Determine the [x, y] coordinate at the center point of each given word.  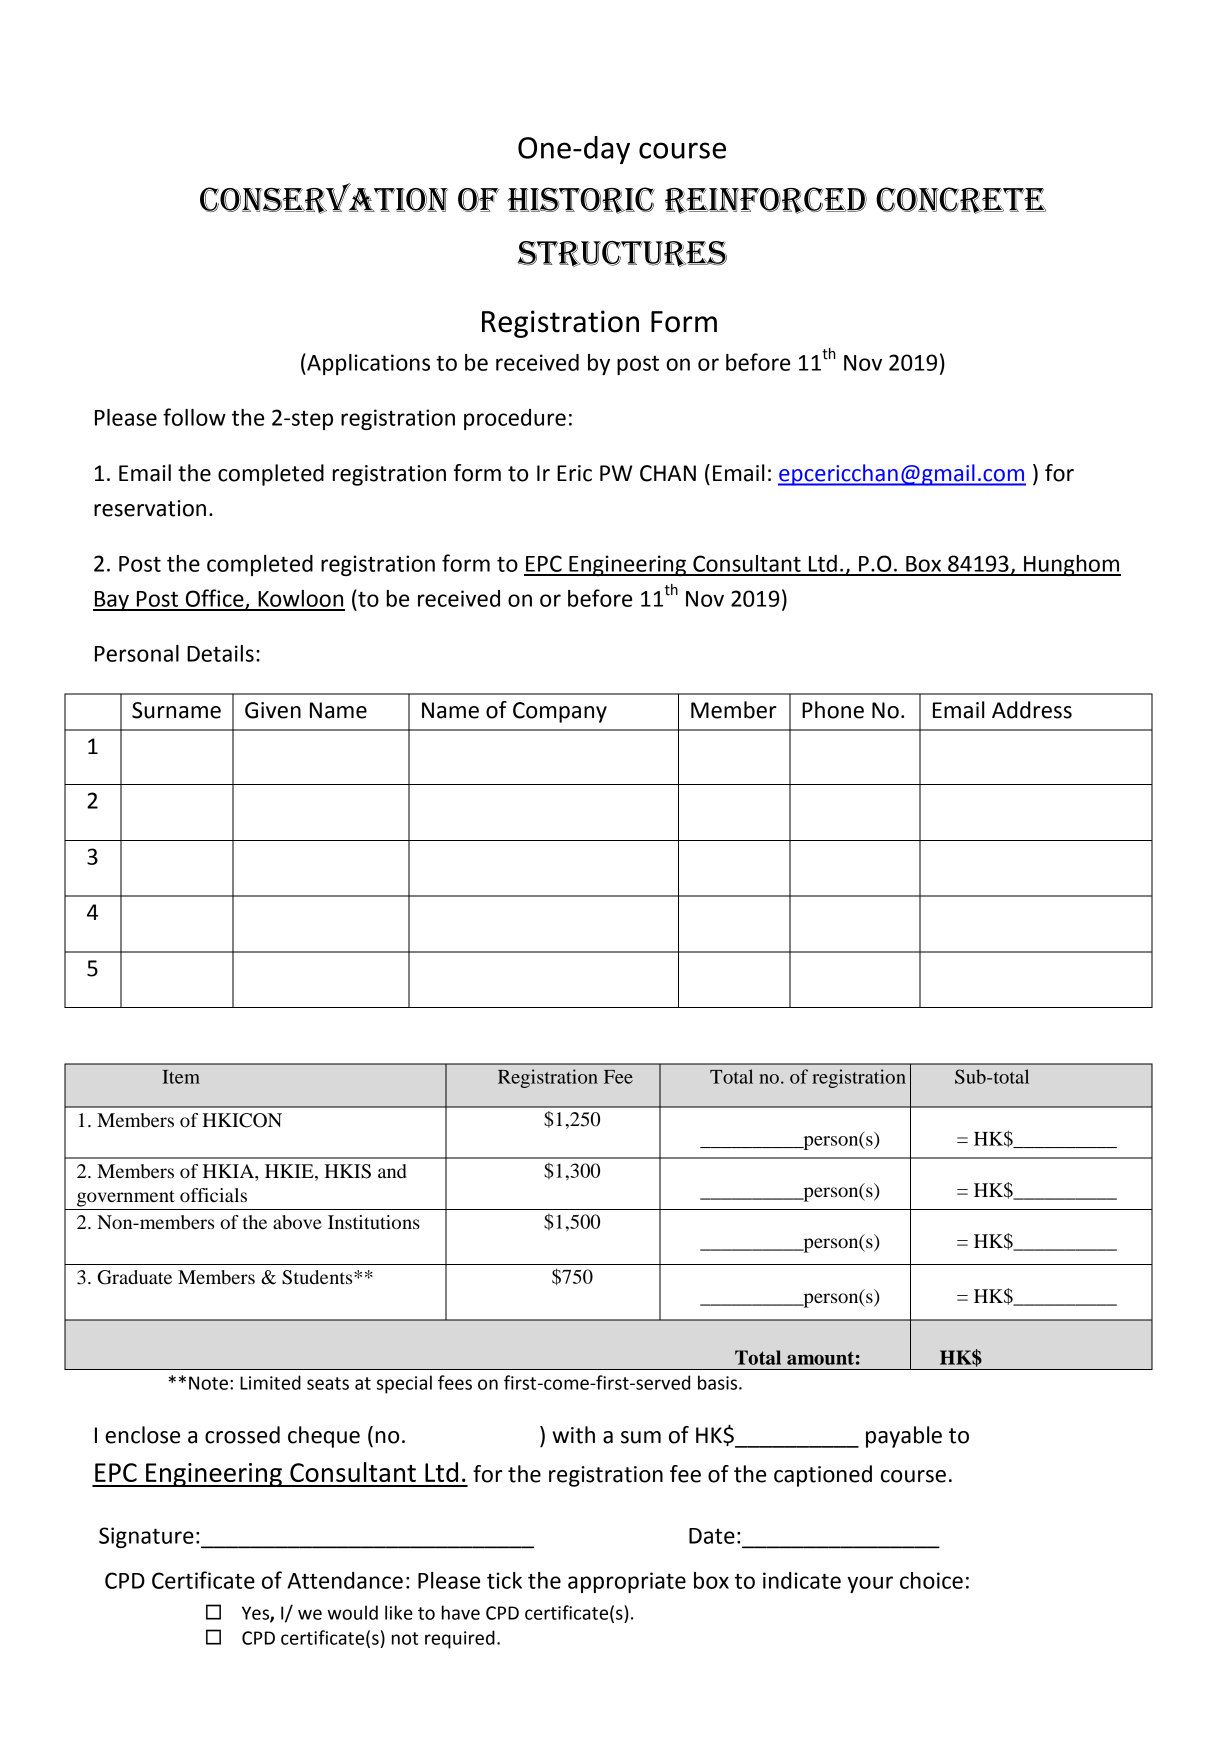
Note [208, 1383]
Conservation [324, 198]
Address [1032, 710]
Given [273, 710]
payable [904, 1437]
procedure [515, 419]
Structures [622, 254]
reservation [150, 508]
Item [181, 1077]
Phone [833, 710]
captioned [823, 1476]
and [392, 1171]
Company [560, 712]
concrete [961, 200]
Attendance [345, 1580]
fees [455, 1382]
